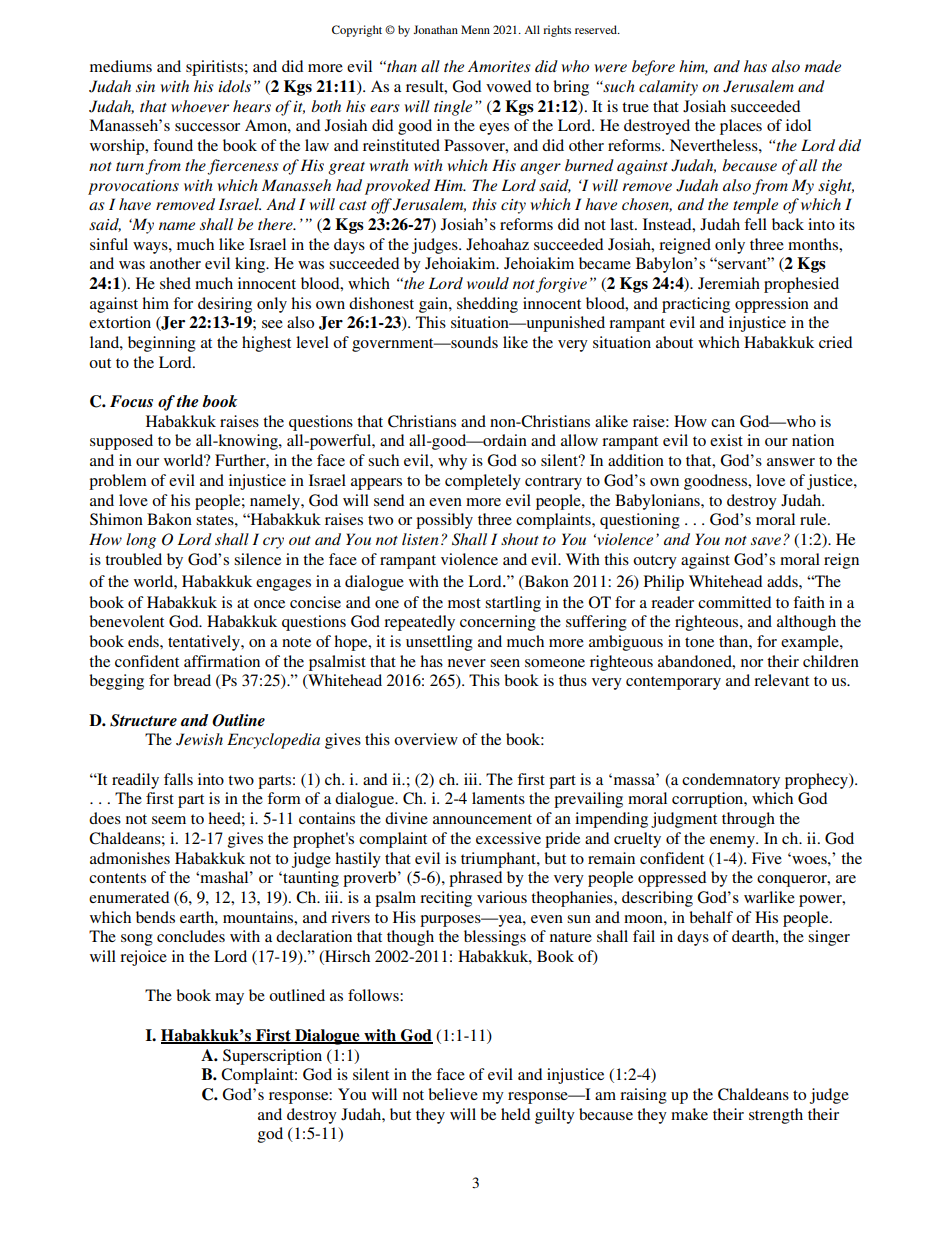 The height and width of the screenshot is (1233, 952). Describe the element at coordinates (464, 603) in the screenshot. I see `most` at that location.
